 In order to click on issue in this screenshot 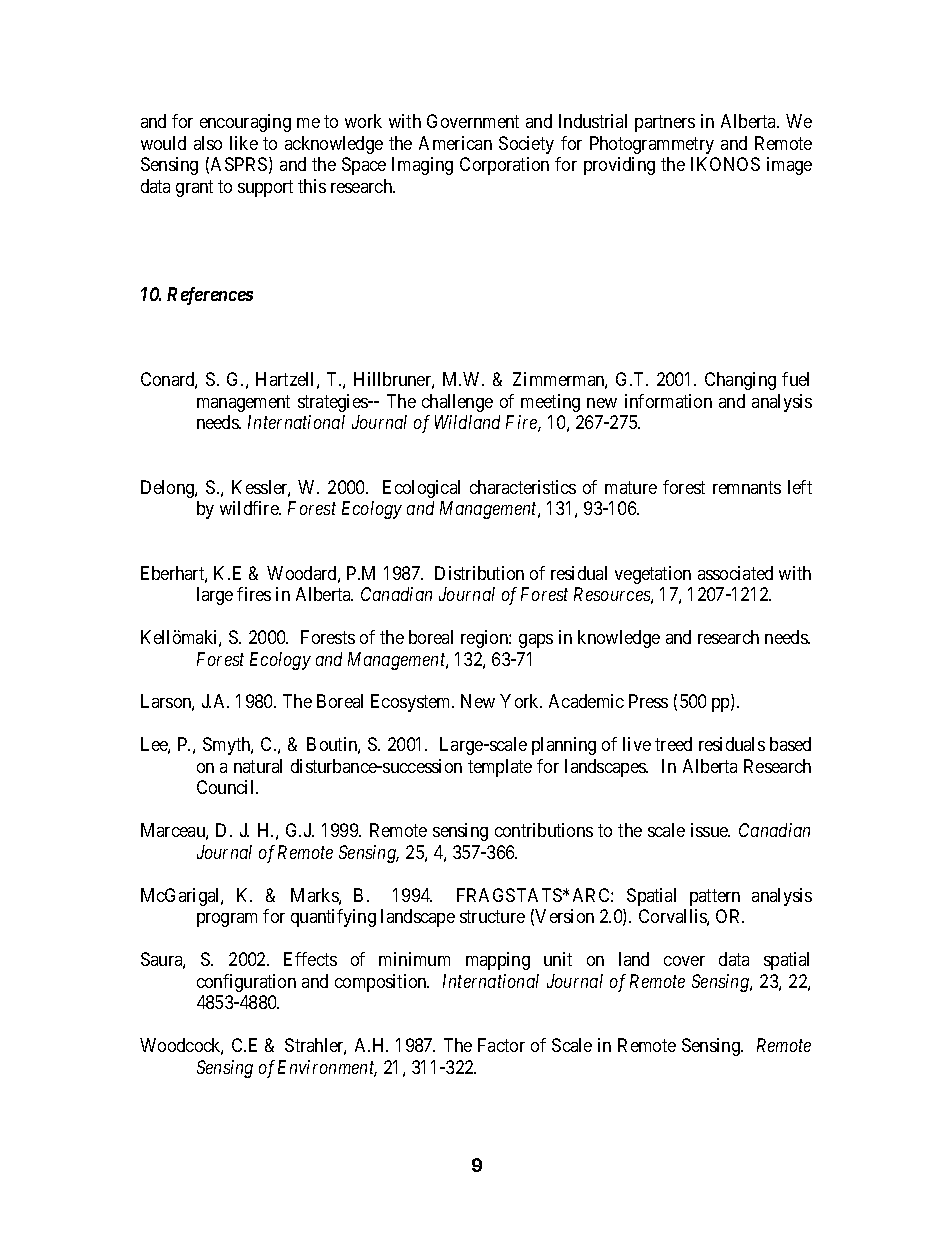, I will do `click(710, 830)`.
